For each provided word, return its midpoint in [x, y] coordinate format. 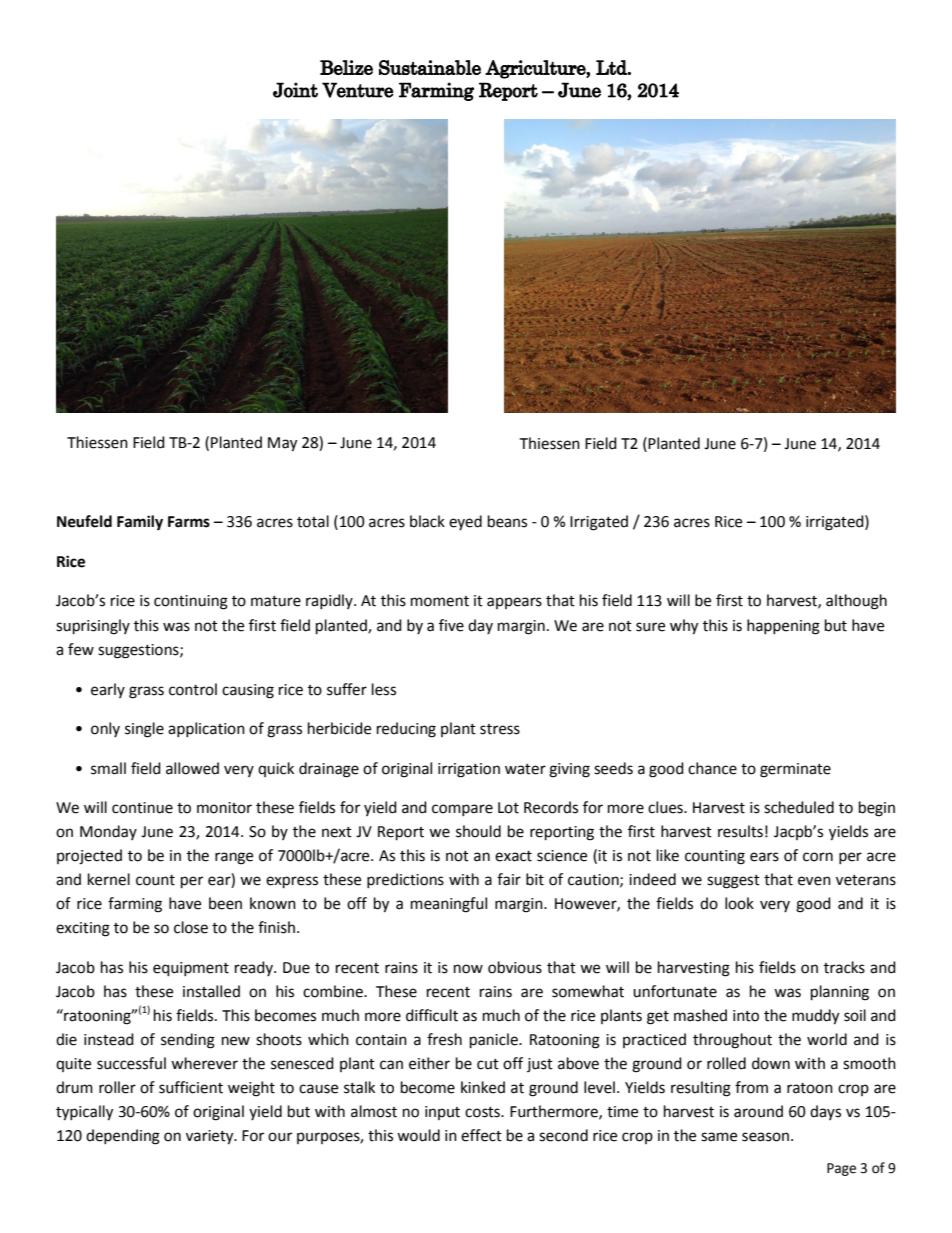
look [739, 903]
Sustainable [430, 67]
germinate [795, 770]
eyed [465, 522]
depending [123, 1137]
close [191, 927]
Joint [295, 90]
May [282, 444]
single [144, 730]
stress [500, 729]
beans [507, 521]
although [856, 602]
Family [140, 523]
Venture [358, 90]
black [427, 521]
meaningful [449, 905]
